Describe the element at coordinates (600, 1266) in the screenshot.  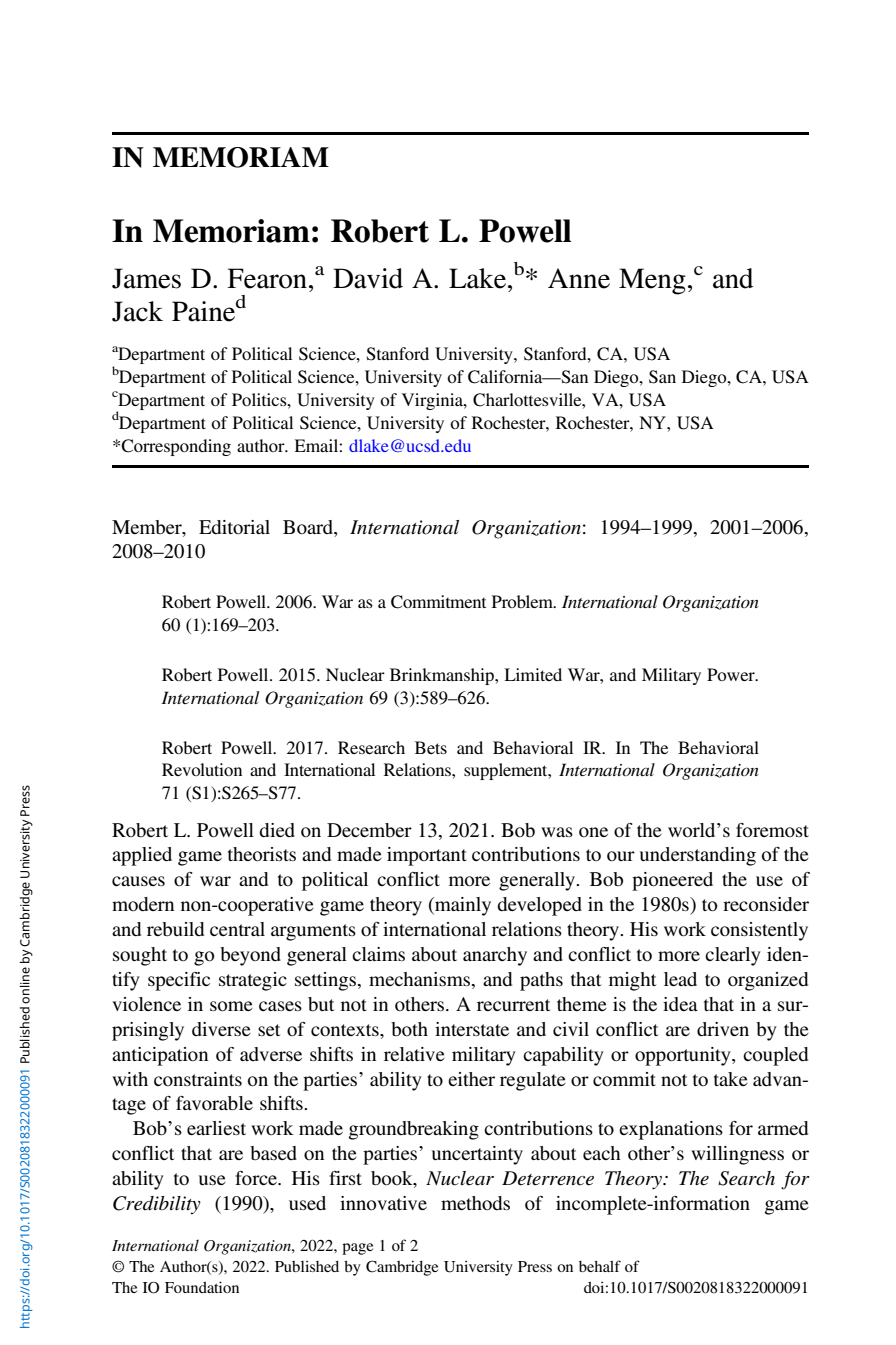
I see `behalf` at that location.
